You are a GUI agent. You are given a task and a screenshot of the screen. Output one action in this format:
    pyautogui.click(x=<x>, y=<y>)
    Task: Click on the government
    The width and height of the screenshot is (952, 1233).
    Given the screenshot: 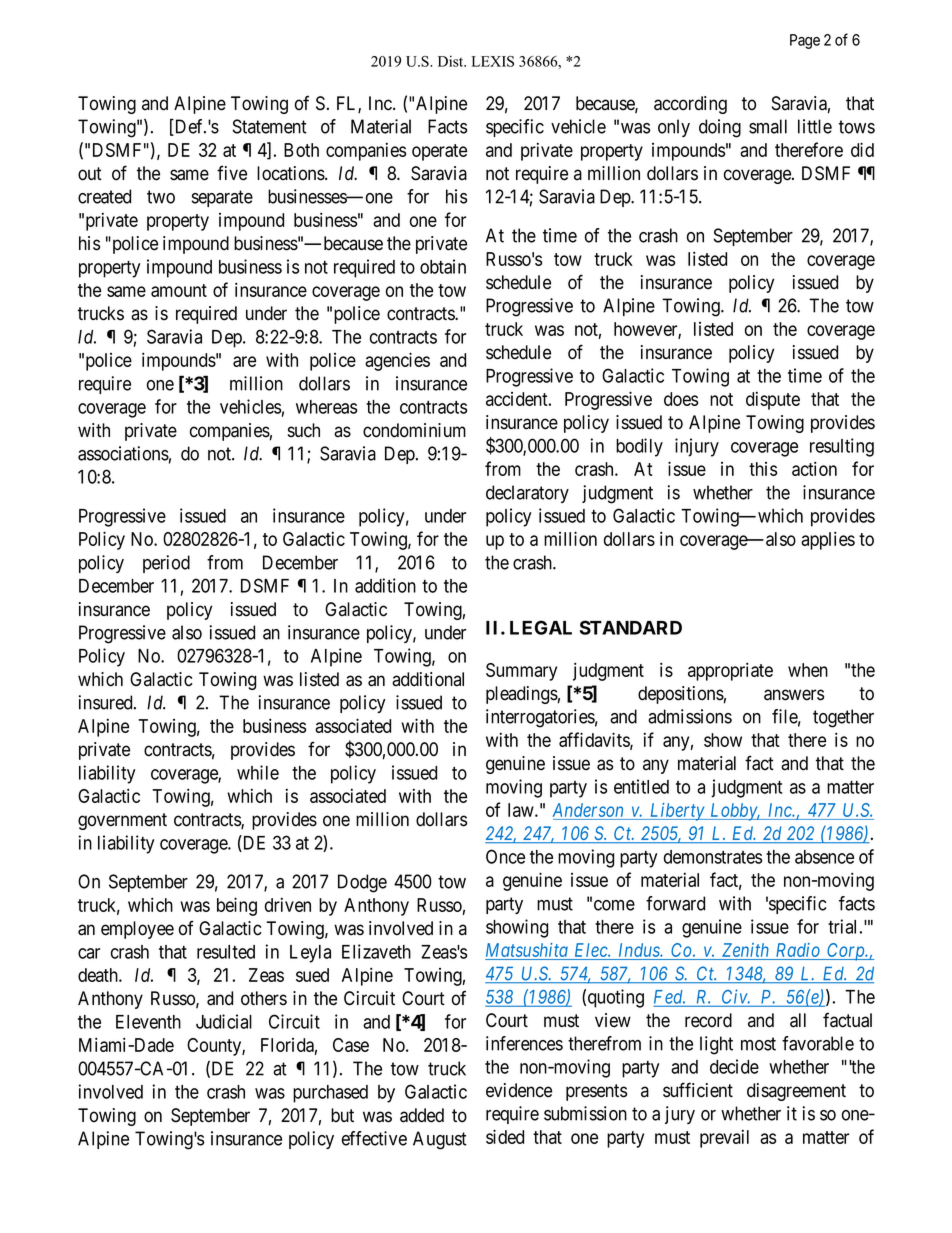 What is the action you would take?
    pyautogui.click(x=122, y=821)
